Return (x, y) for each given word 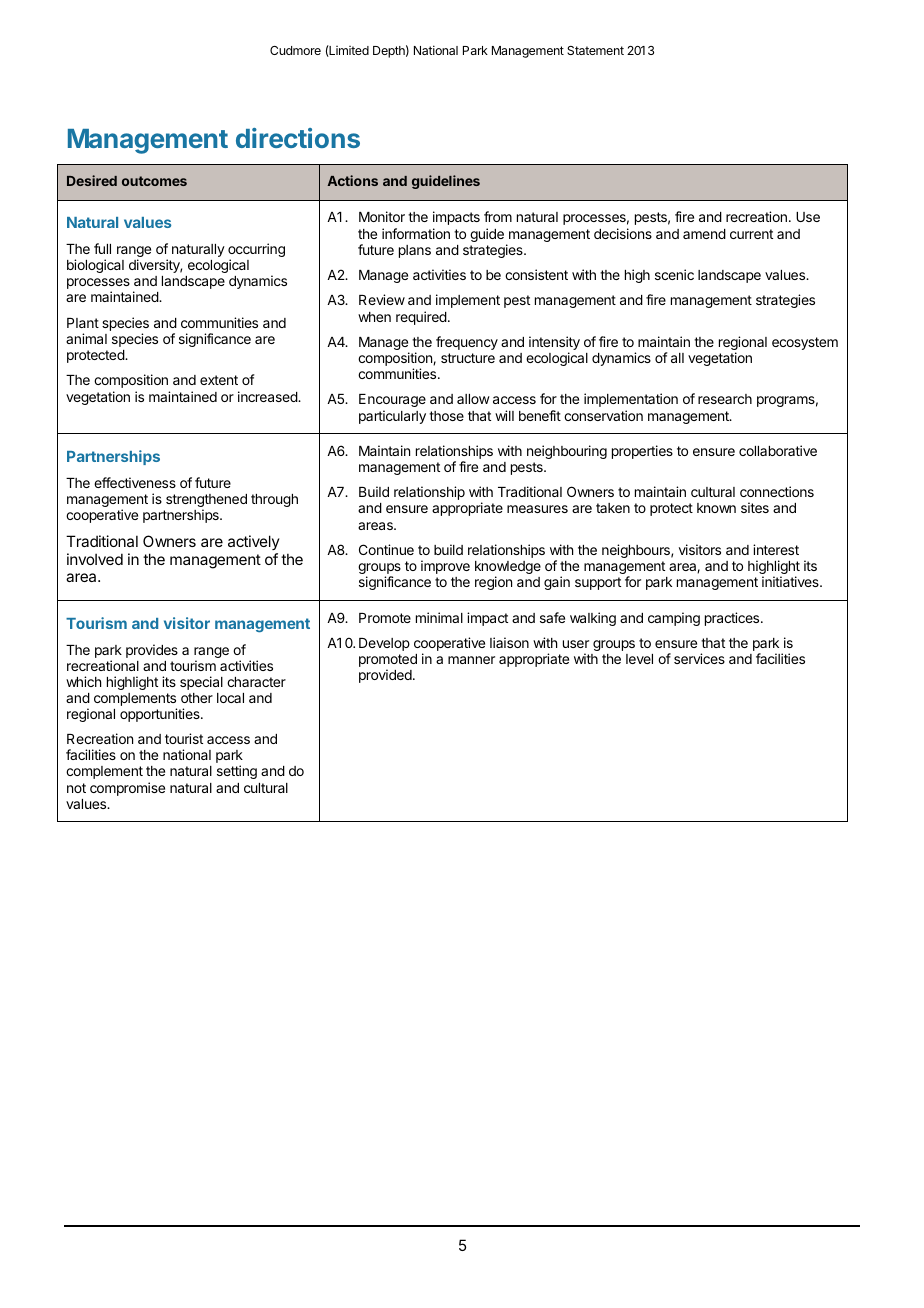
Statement (595, 50)
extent (219, 380)
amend (704, 234)
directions (298, 138)
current (751, 234)
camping (674, 619)
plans (415, 251)
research (725, 399)
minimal (439, 617)
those (446, 416)
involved (95, 559)
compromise (127, 789)
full (102, 248)
